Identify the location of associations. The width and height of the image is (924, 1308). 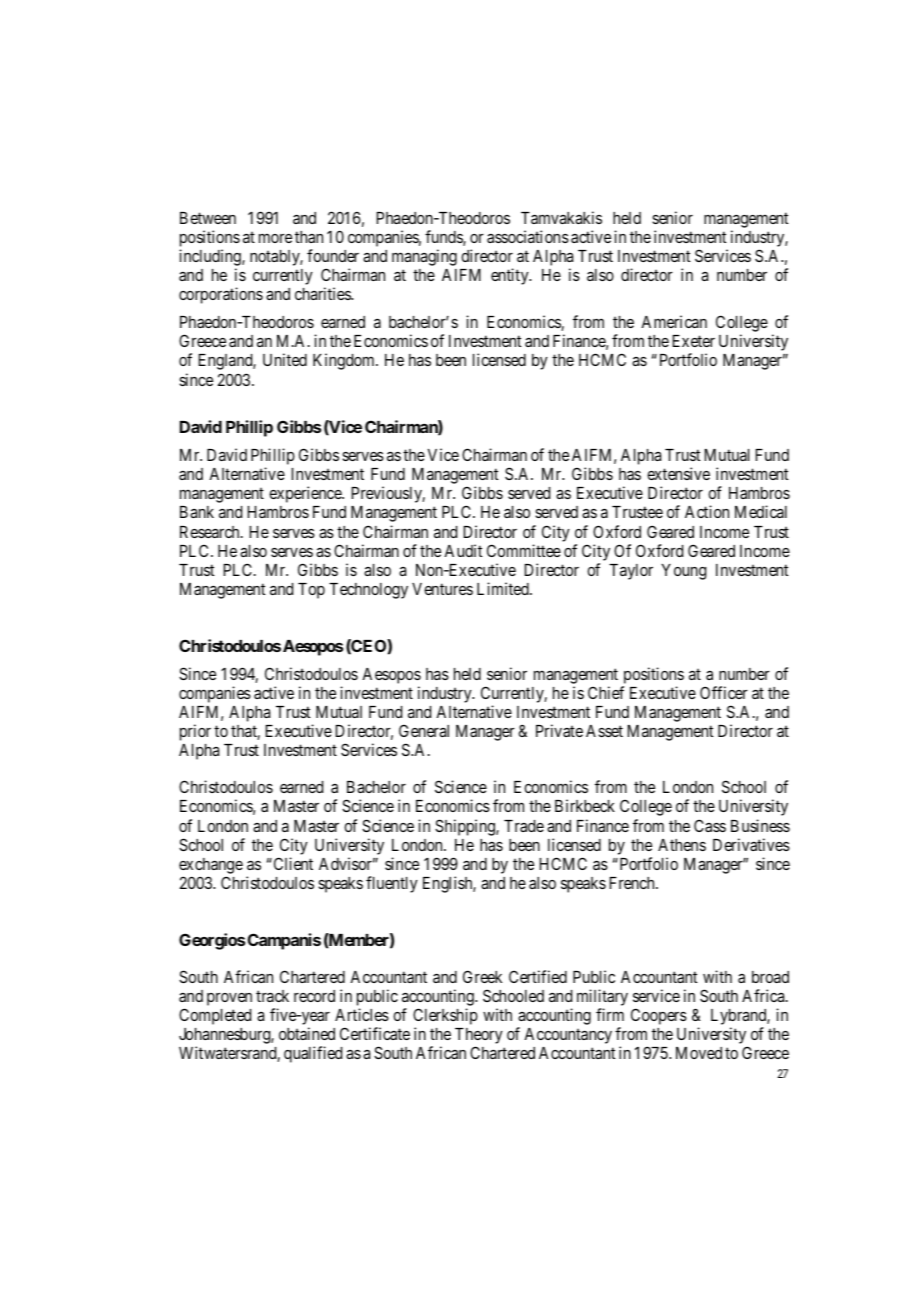
(528, 236).
